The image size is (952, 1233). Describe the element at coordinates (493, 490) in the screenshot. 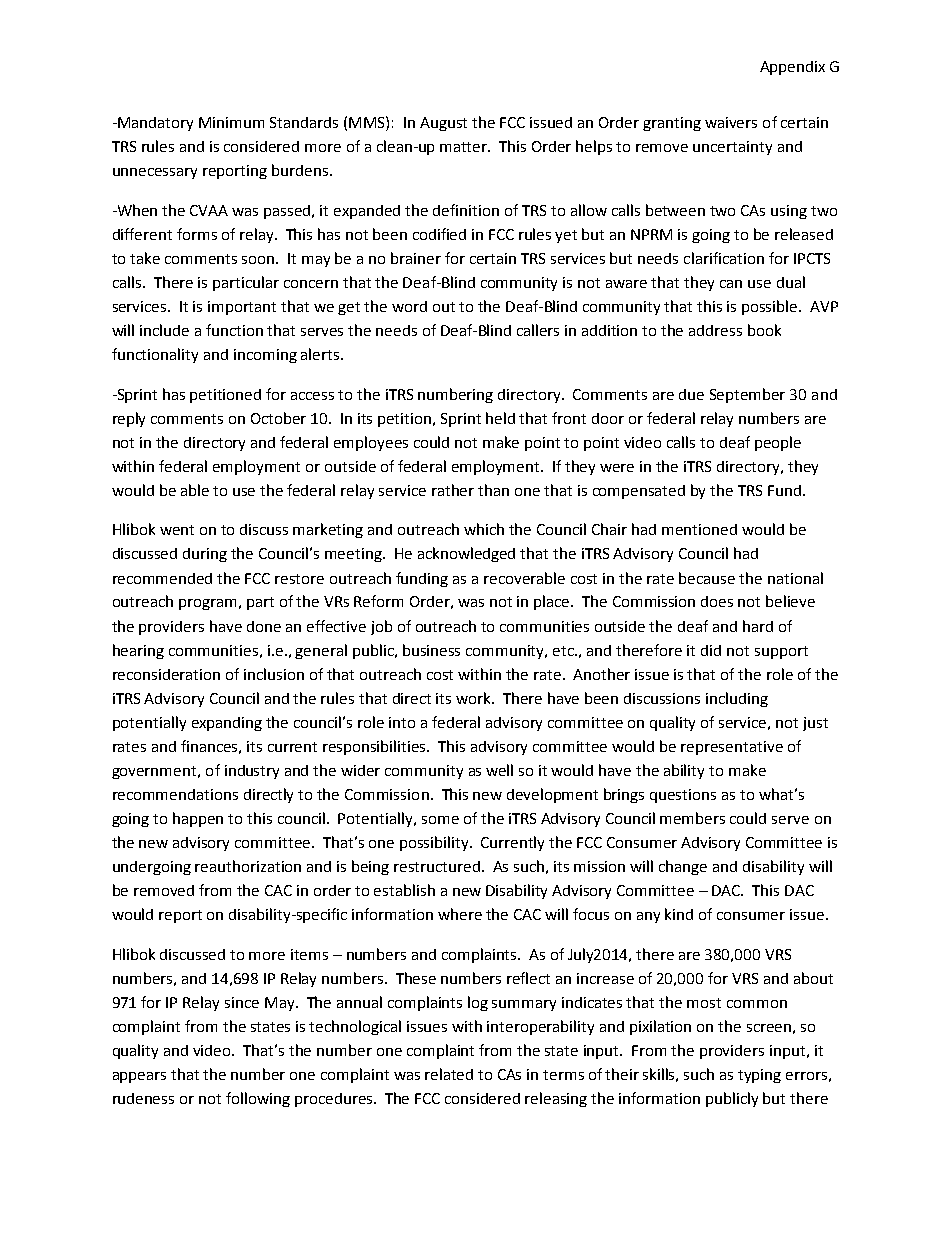

I see `than` at that location.
